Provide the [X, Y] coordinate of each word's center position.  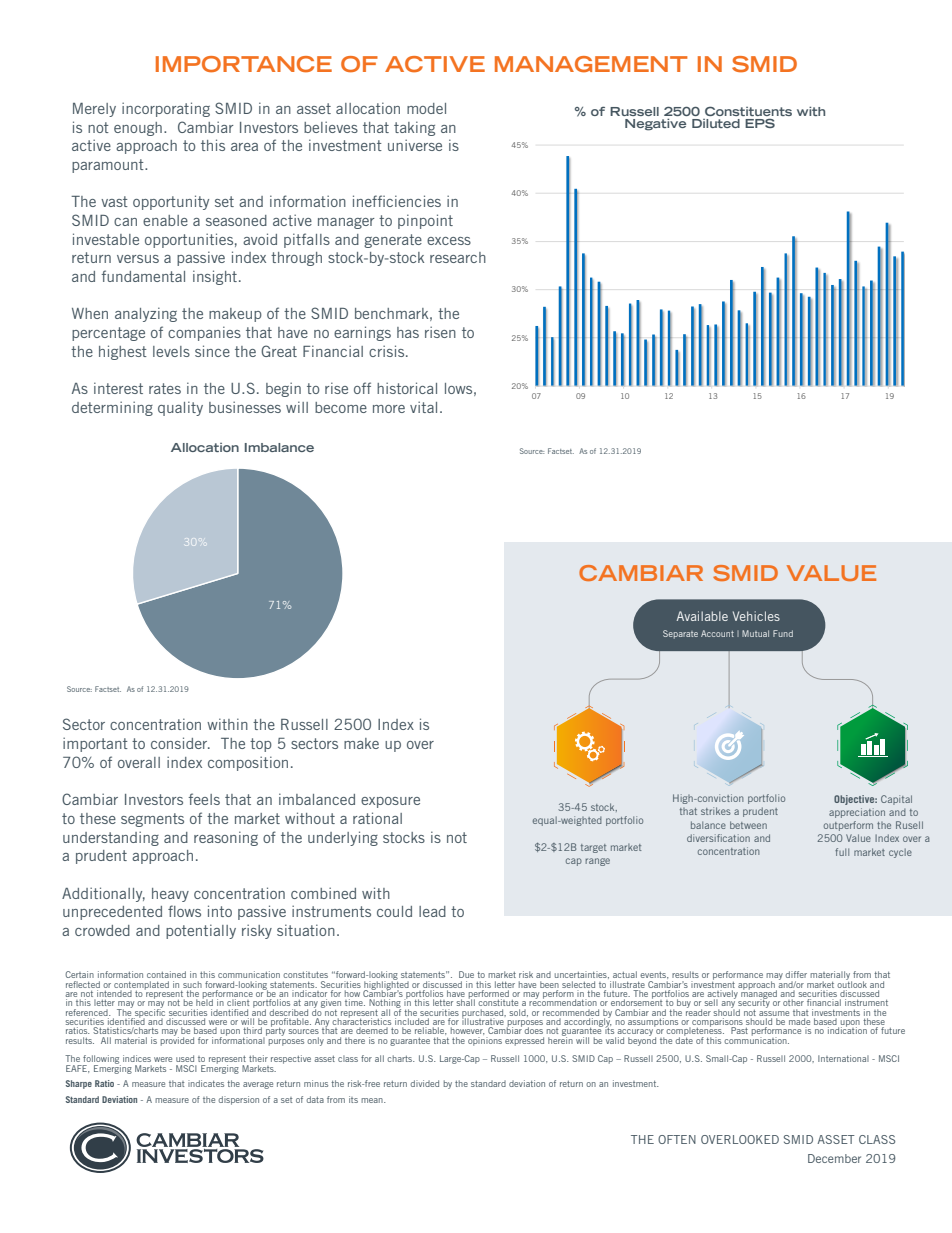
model [426, 108]
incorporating [166, 109]
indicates [206, 1083]
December [834, 1158]
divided [424, 1083]
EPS [760, 123]
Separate [680, 634]
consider [180, 743]
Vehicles [756, 616]
